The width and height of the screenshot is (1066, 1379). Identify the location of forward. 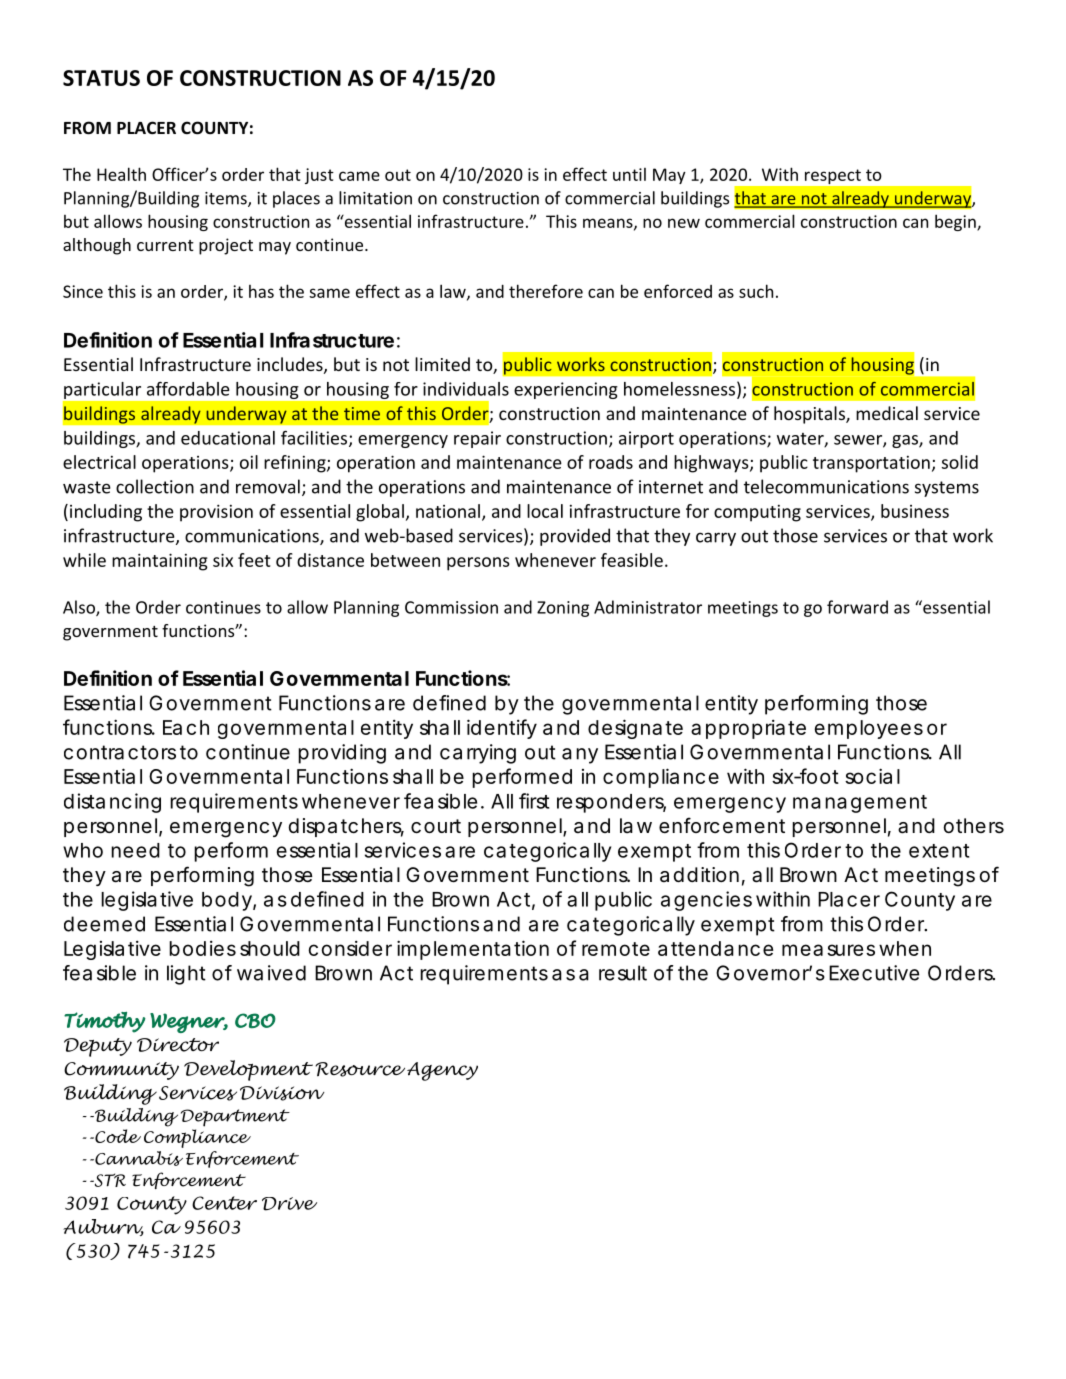
(857, 607).
